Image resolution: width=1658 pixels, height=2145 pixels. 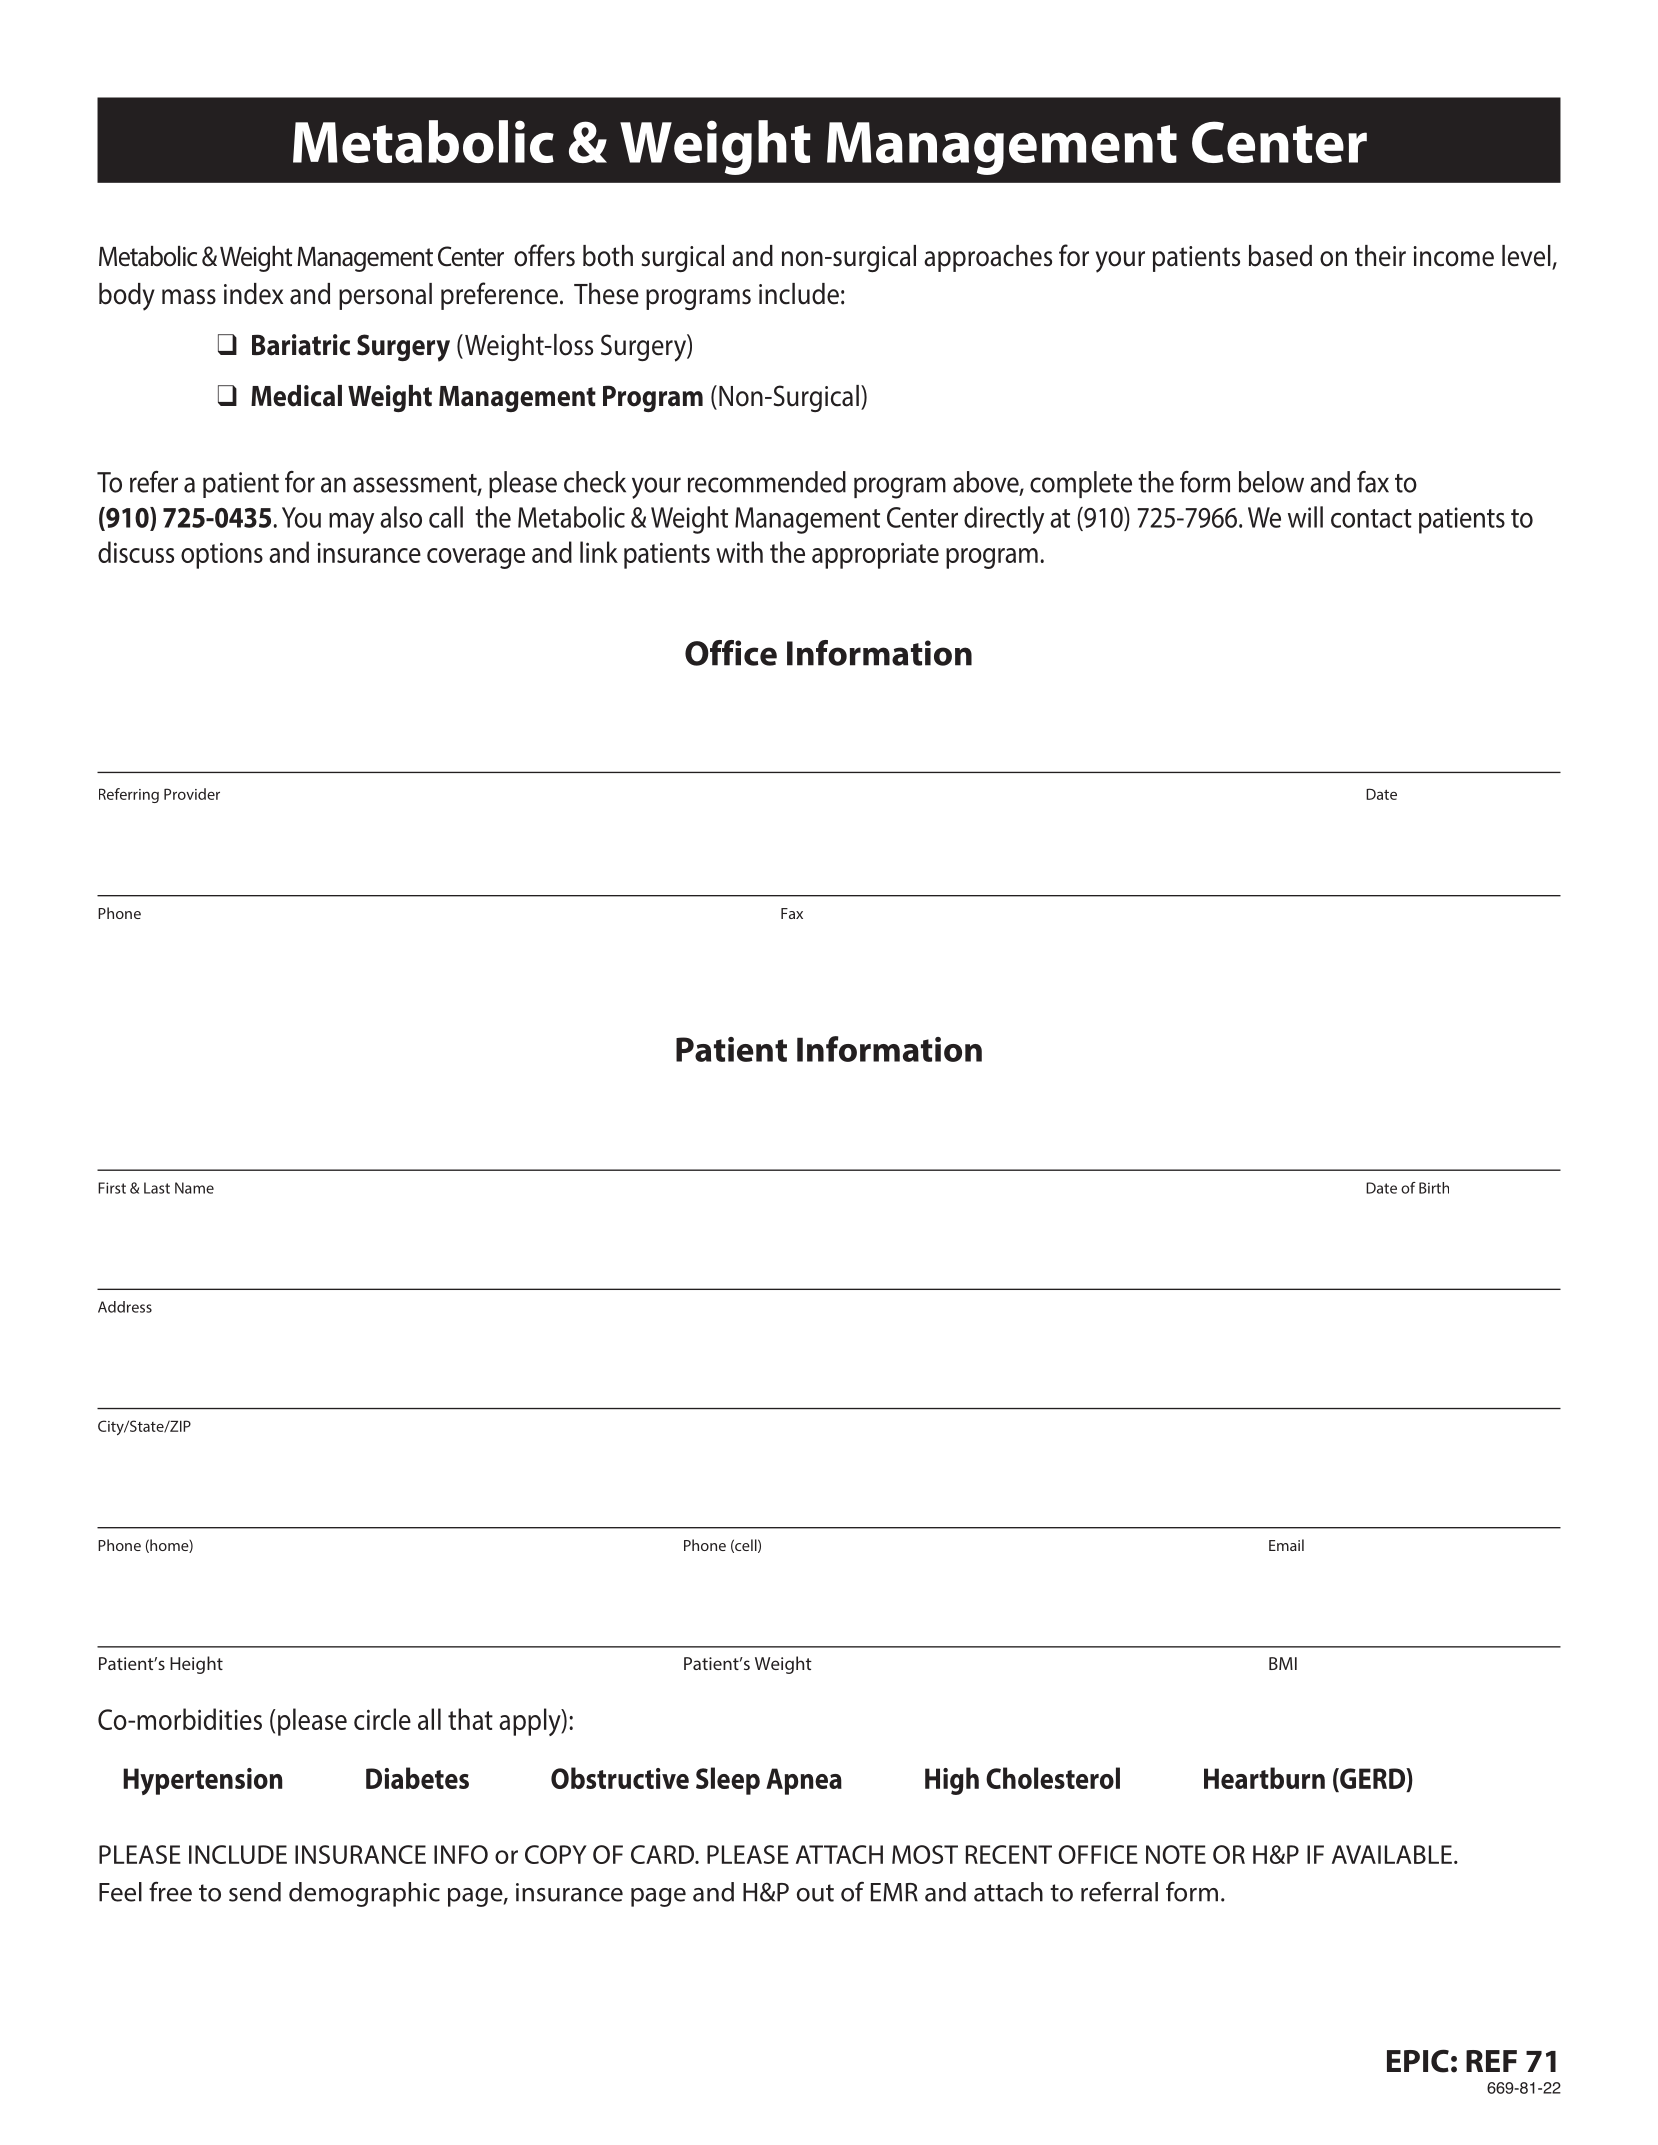 What do you see at coordinates (157, 1188) in the document?
I see `Last` at bounding box center [157, 1188].
